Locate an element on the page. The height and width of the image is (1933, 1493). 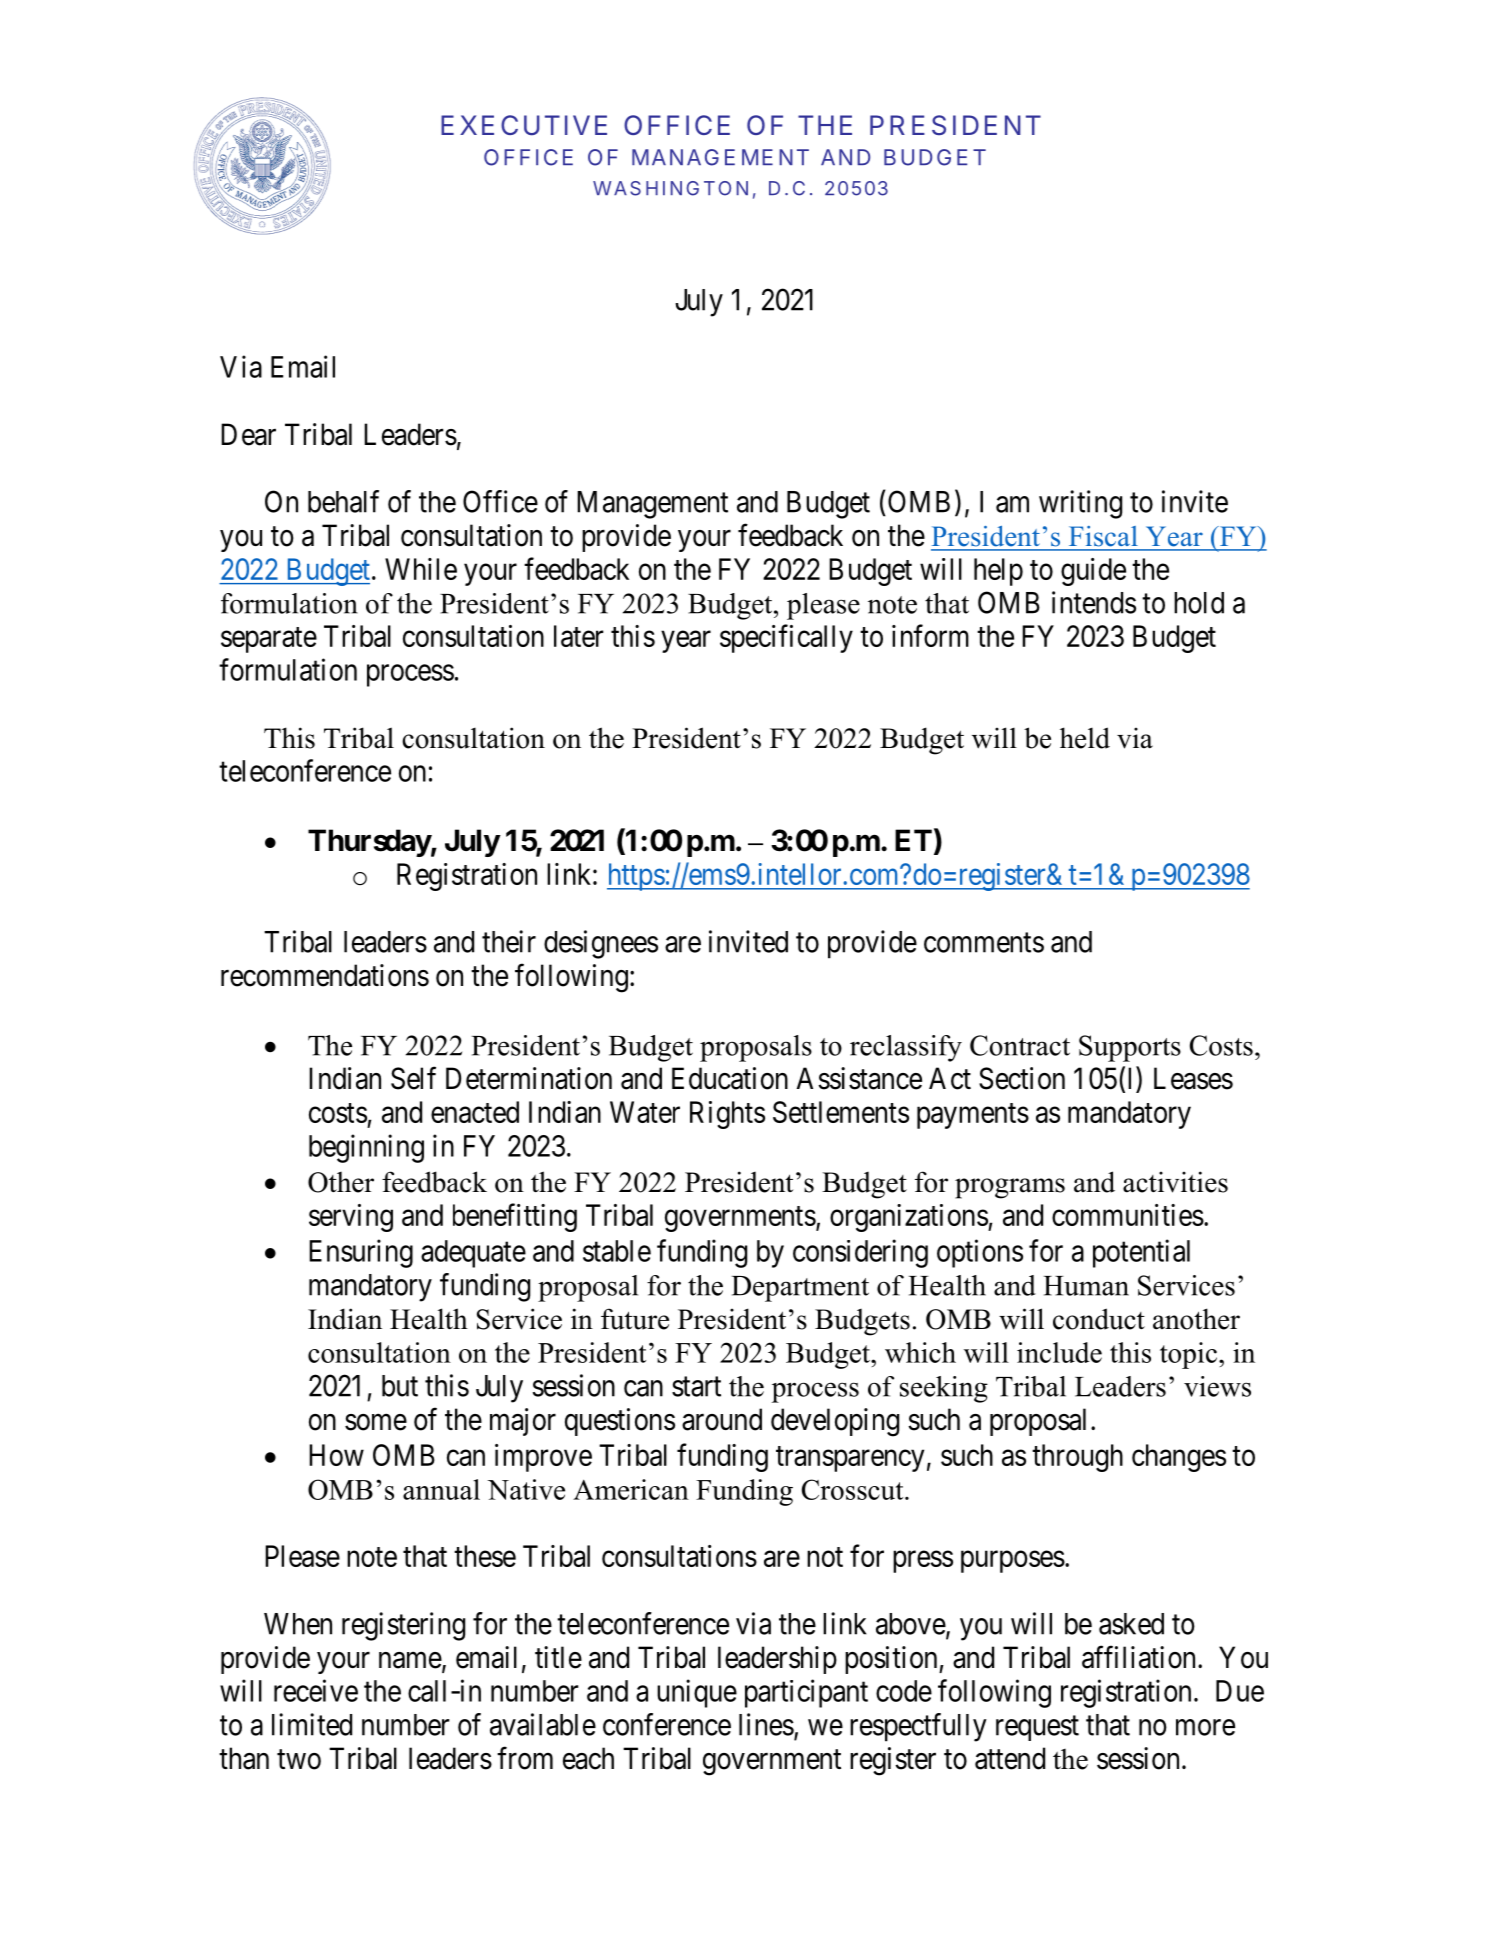
WASHINGTON is located at coordinates (670, 188).
